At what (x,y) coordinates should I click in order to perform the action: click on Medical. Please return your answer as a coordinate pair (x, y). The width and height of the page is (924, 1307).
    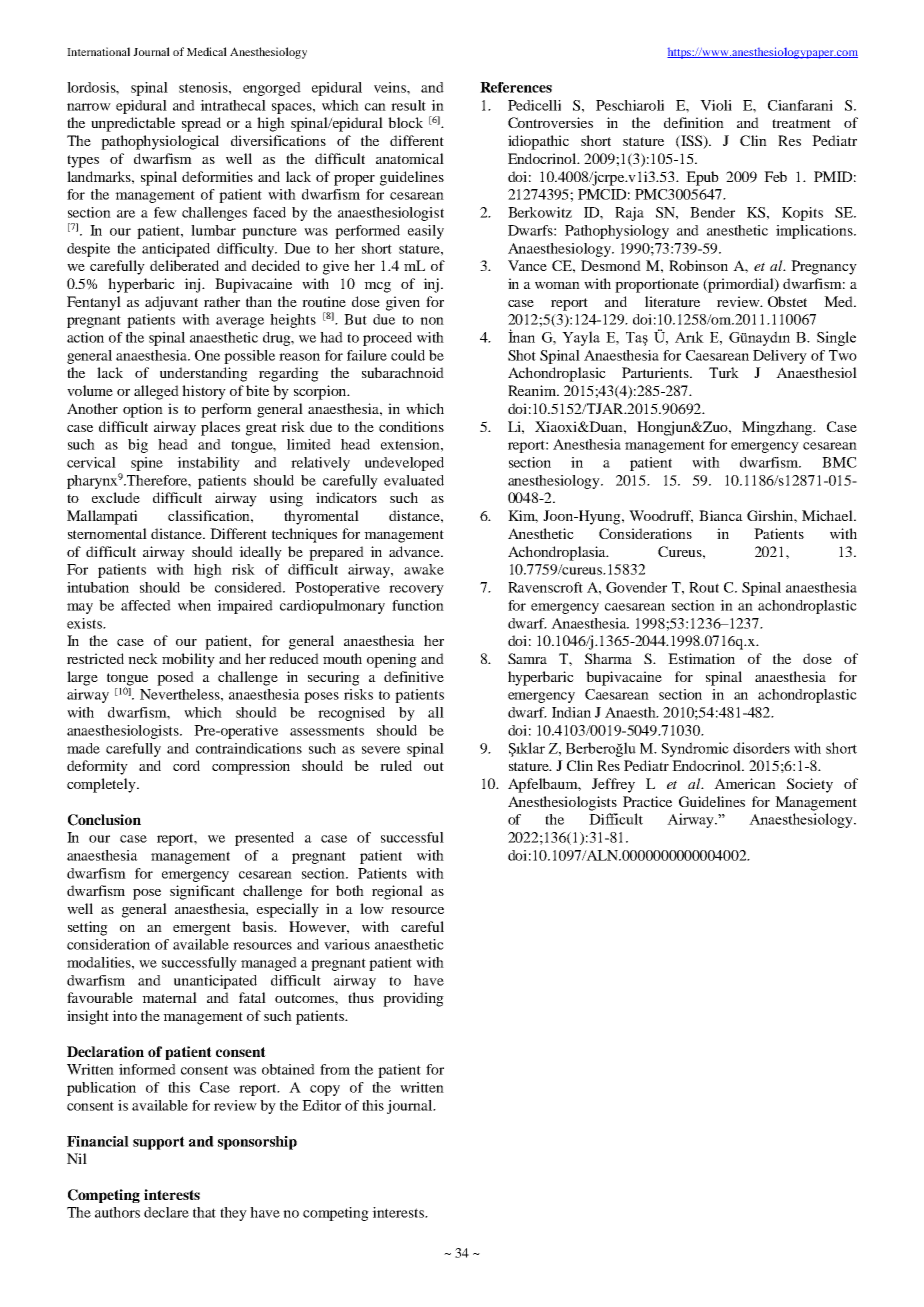
    Looking at the image, I should click on (207, 51).
